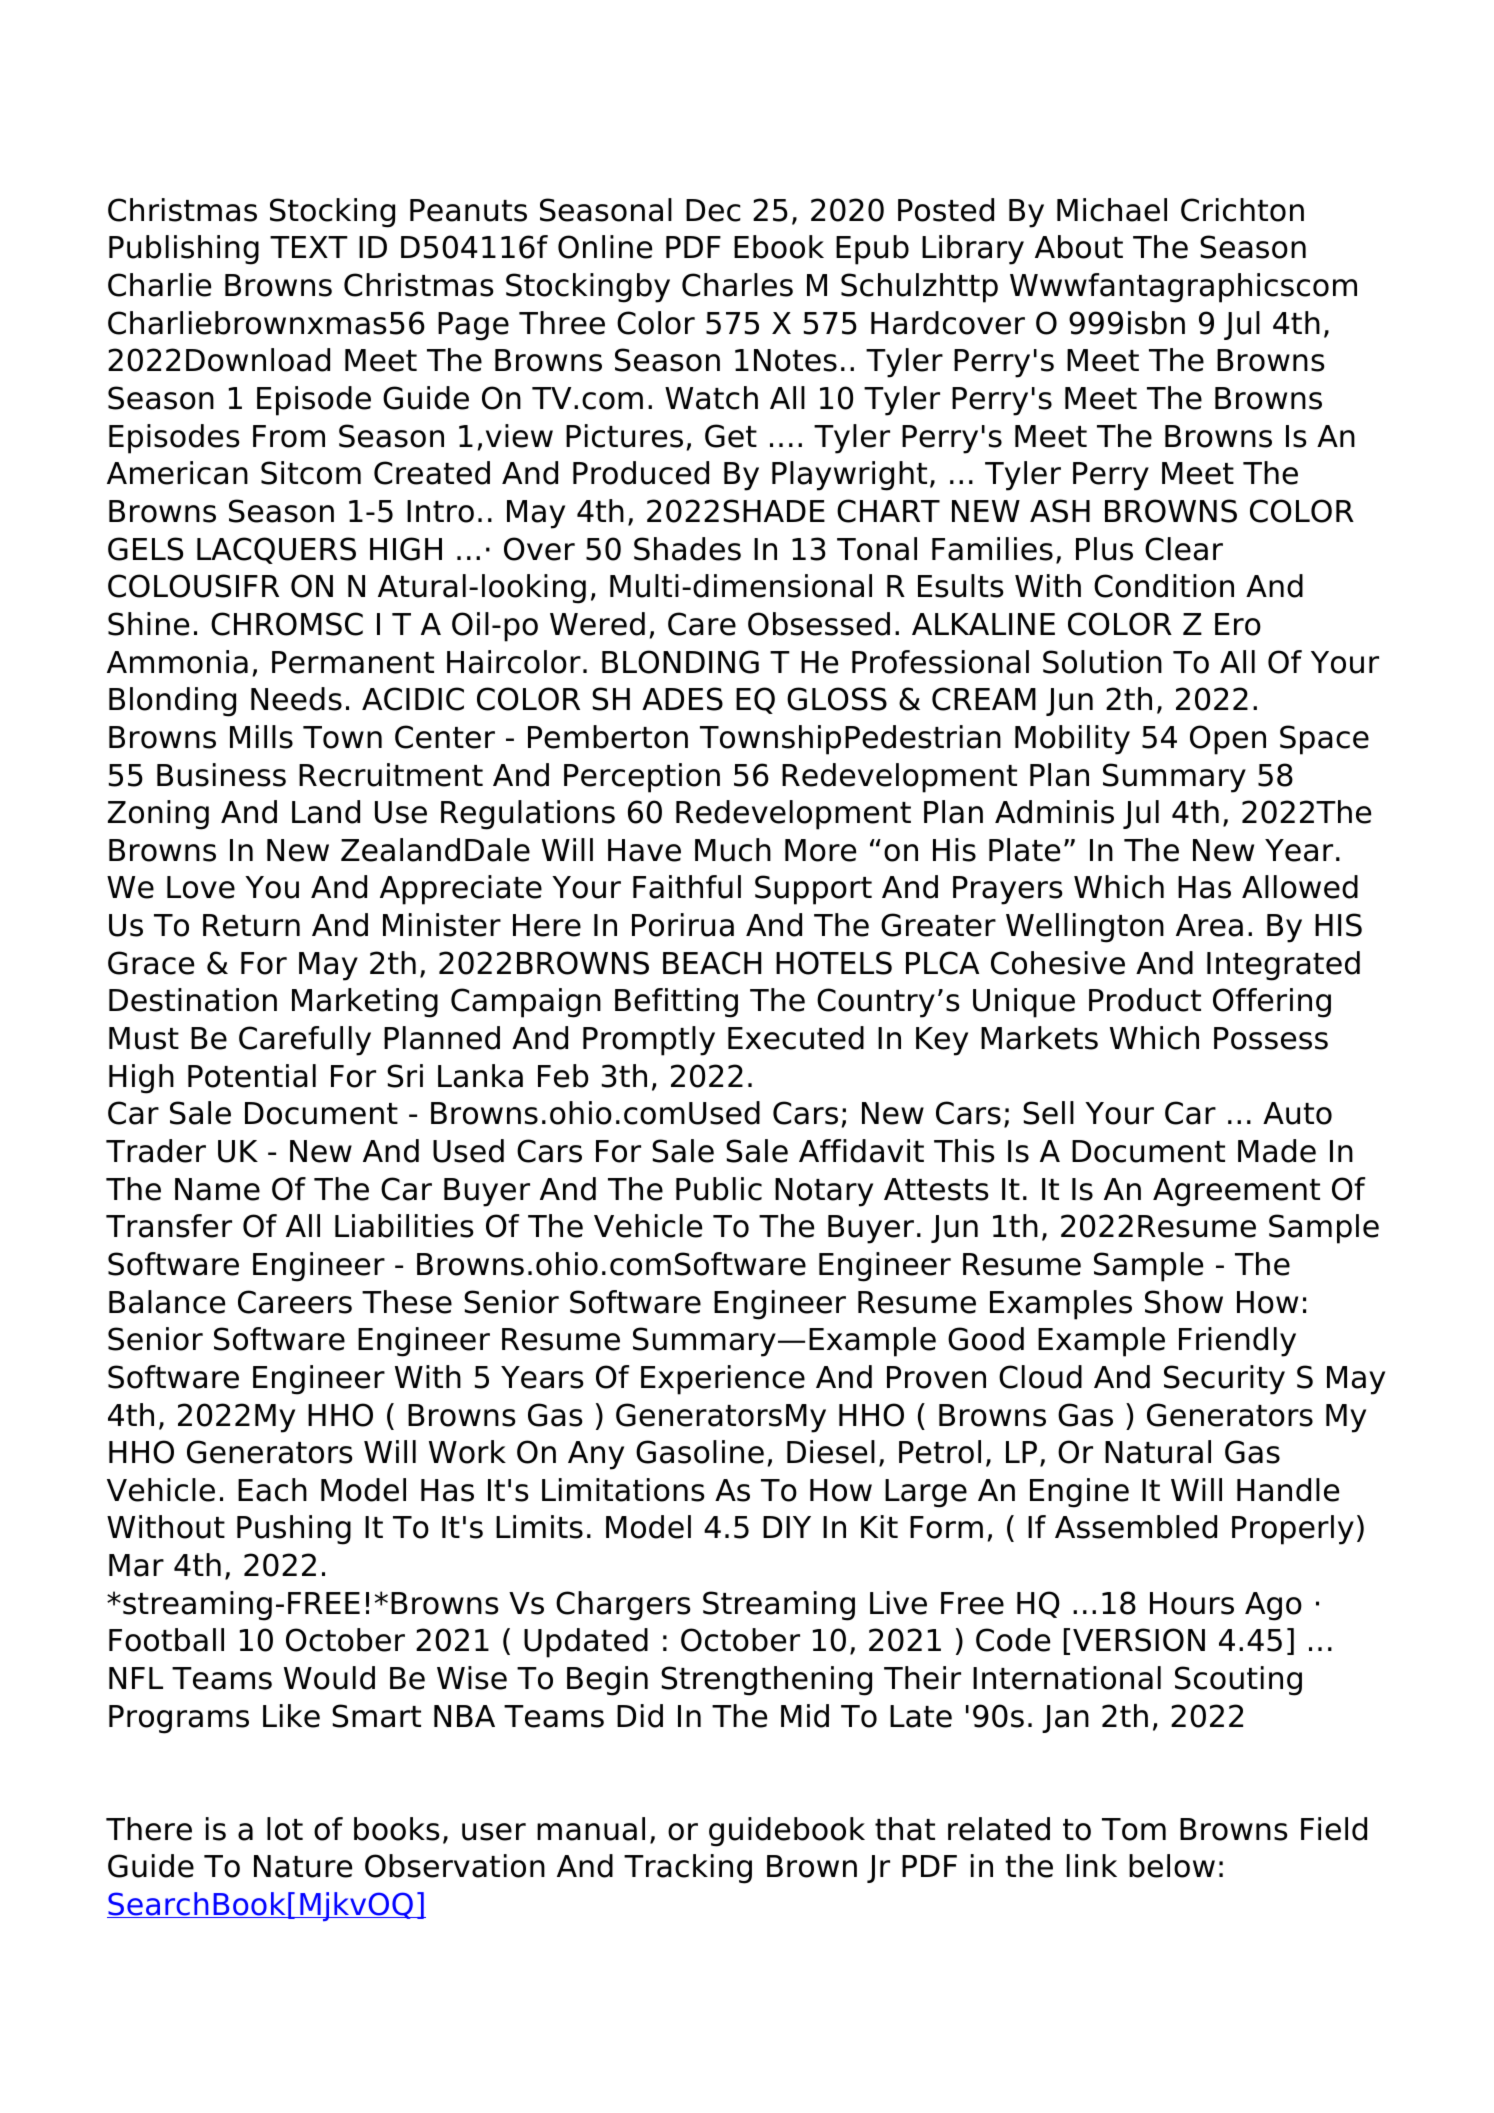  Describe the element at coordinates (285, 1829) in the page. I see `lot` at that location.
